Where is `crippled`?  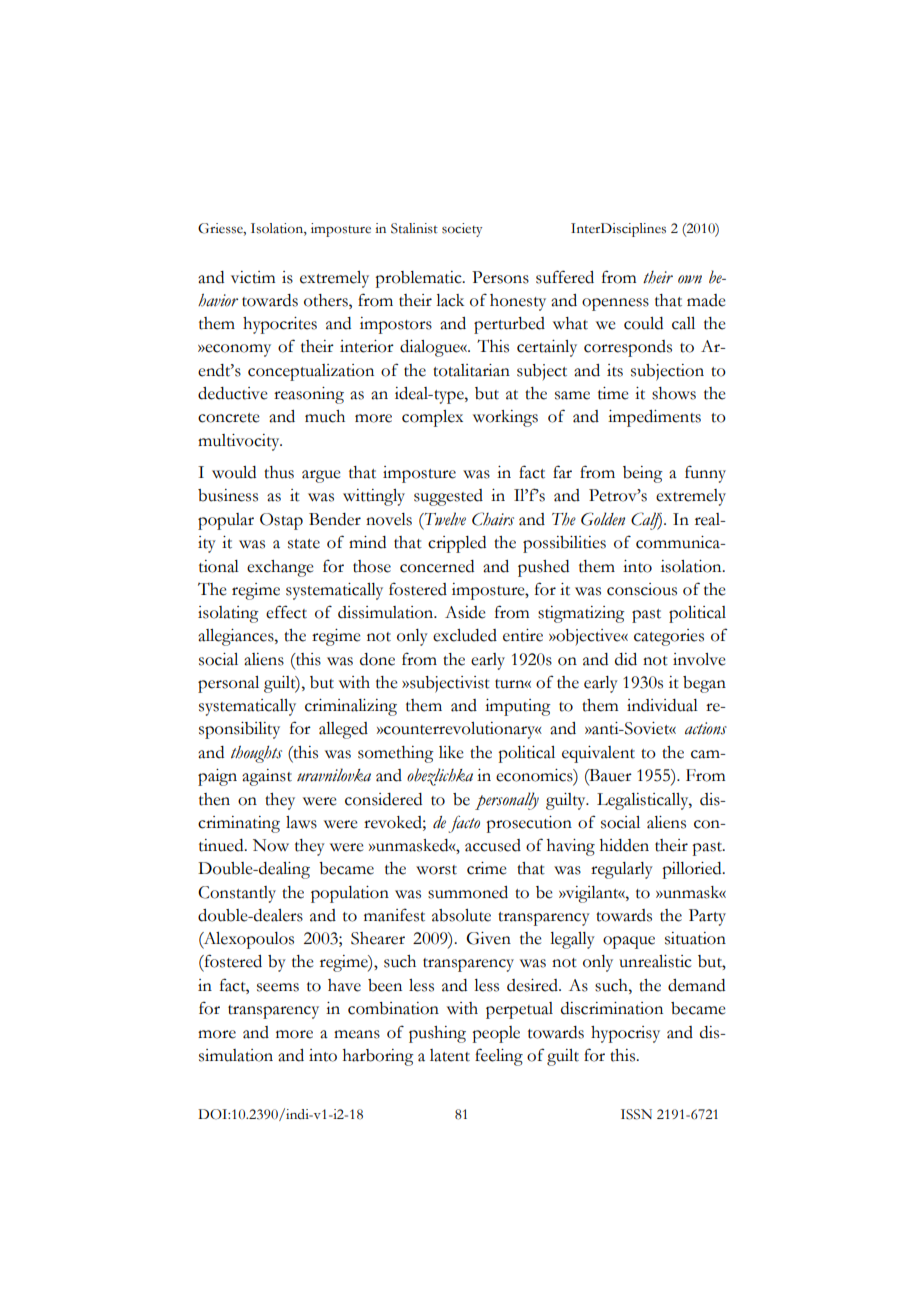 crippled is located at coordinates (457, 544).
